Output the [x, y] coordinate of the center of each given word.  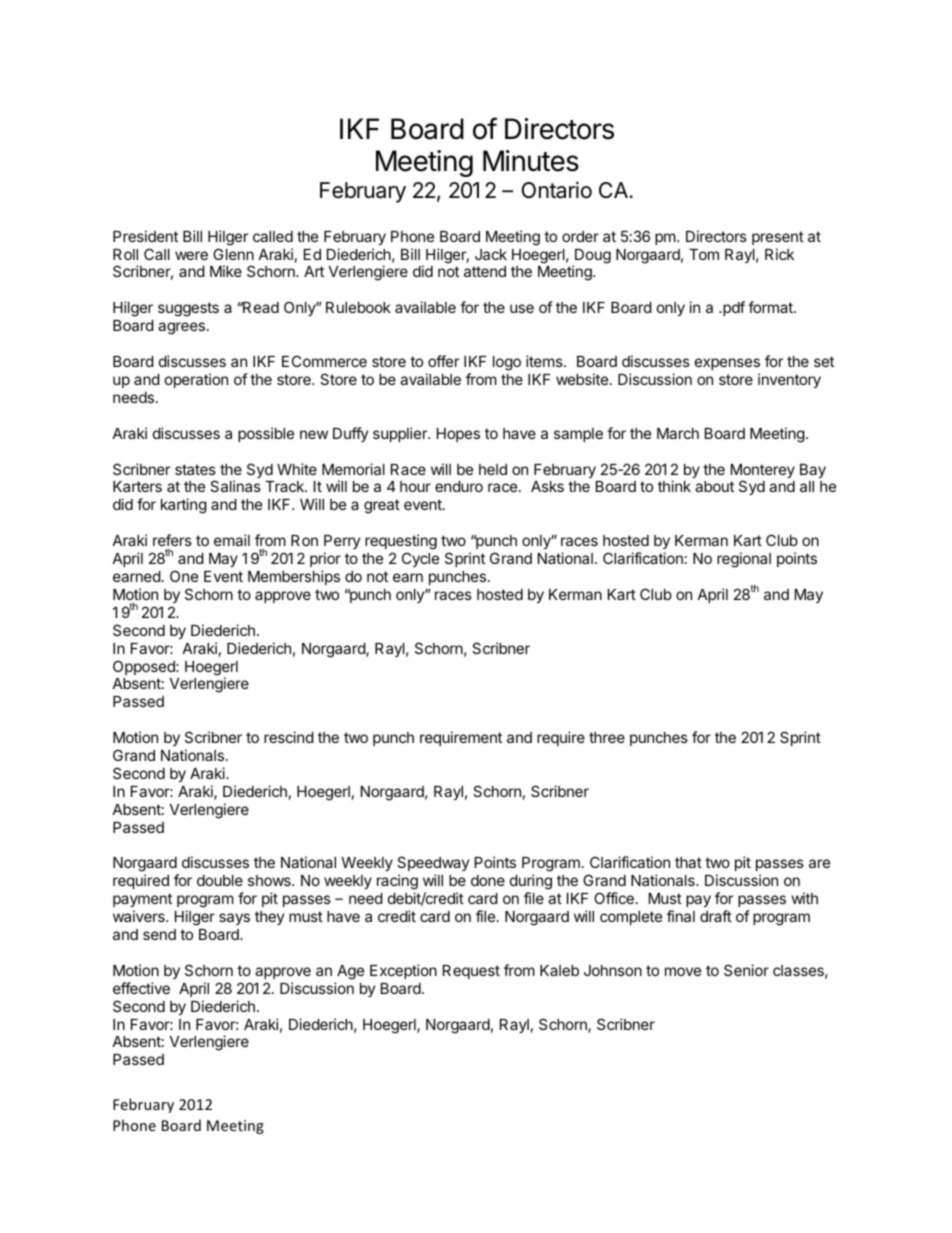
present [778, 238]
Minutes [531, 161]
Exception [403, 971]
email [232, 540]
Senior [746, 970]
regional [744, 560]
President [145, 236]
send [159, 934]
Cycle [420, 559]
